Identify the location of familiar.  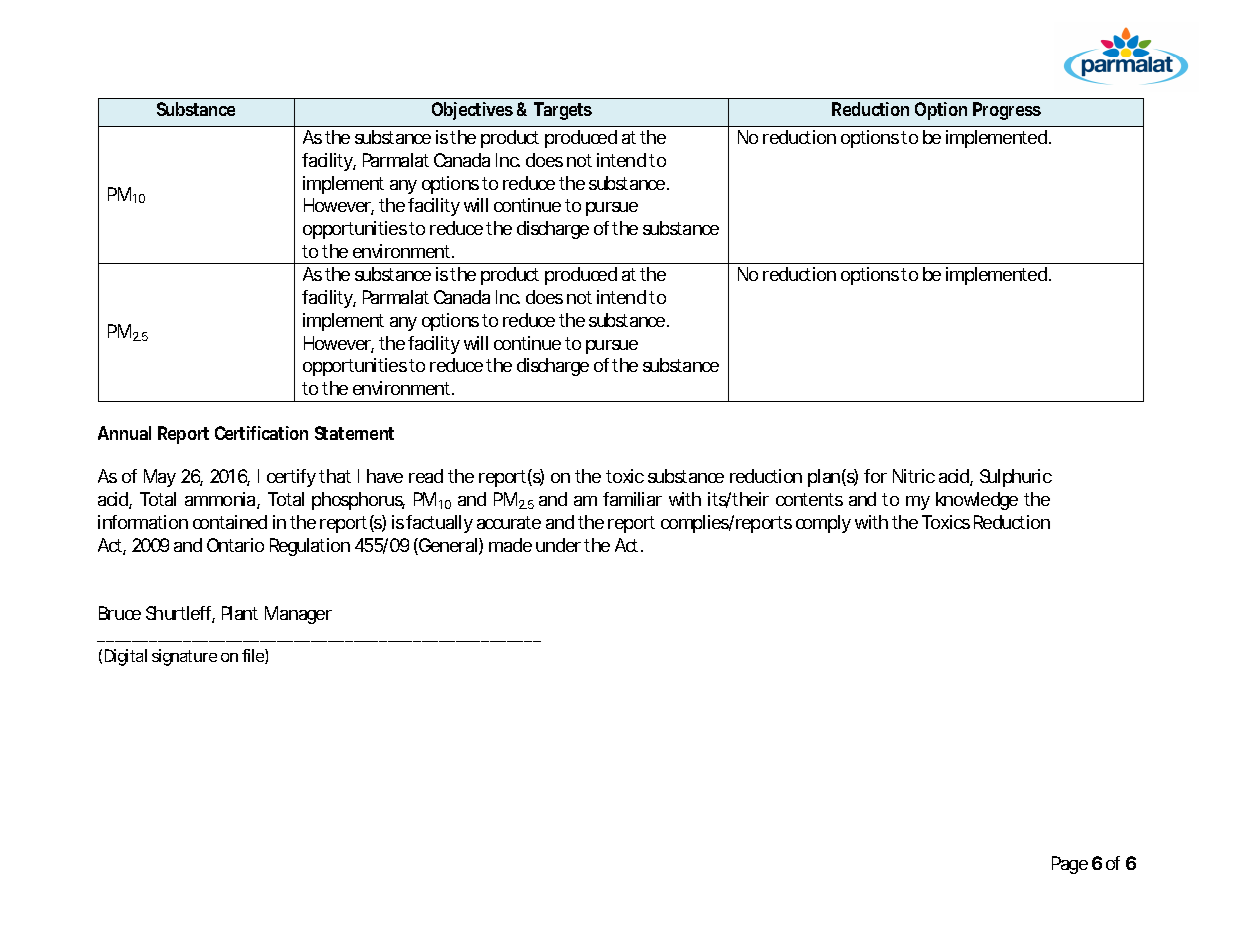
(632, 499).
